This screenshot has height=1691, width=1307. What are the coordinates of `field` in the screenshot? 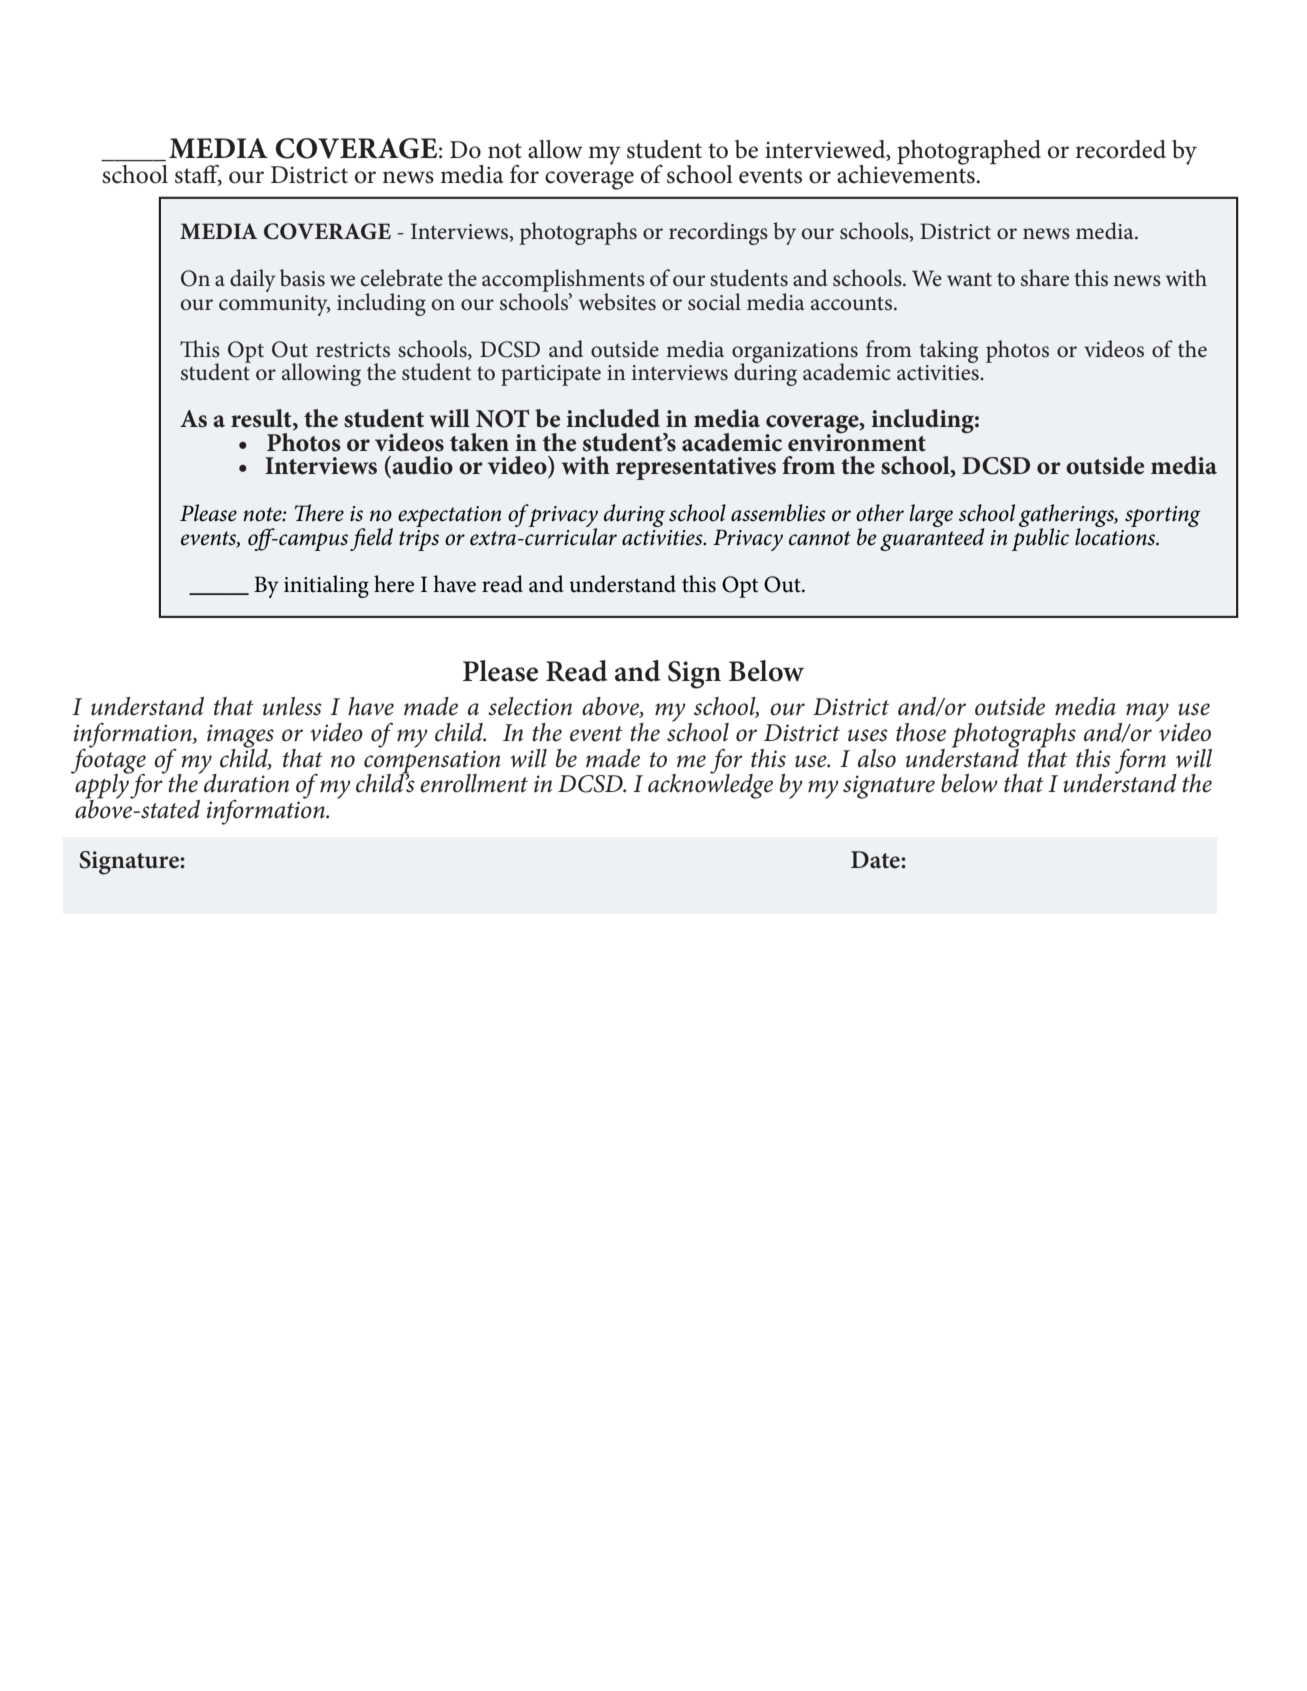 It's located at (371, 539).
